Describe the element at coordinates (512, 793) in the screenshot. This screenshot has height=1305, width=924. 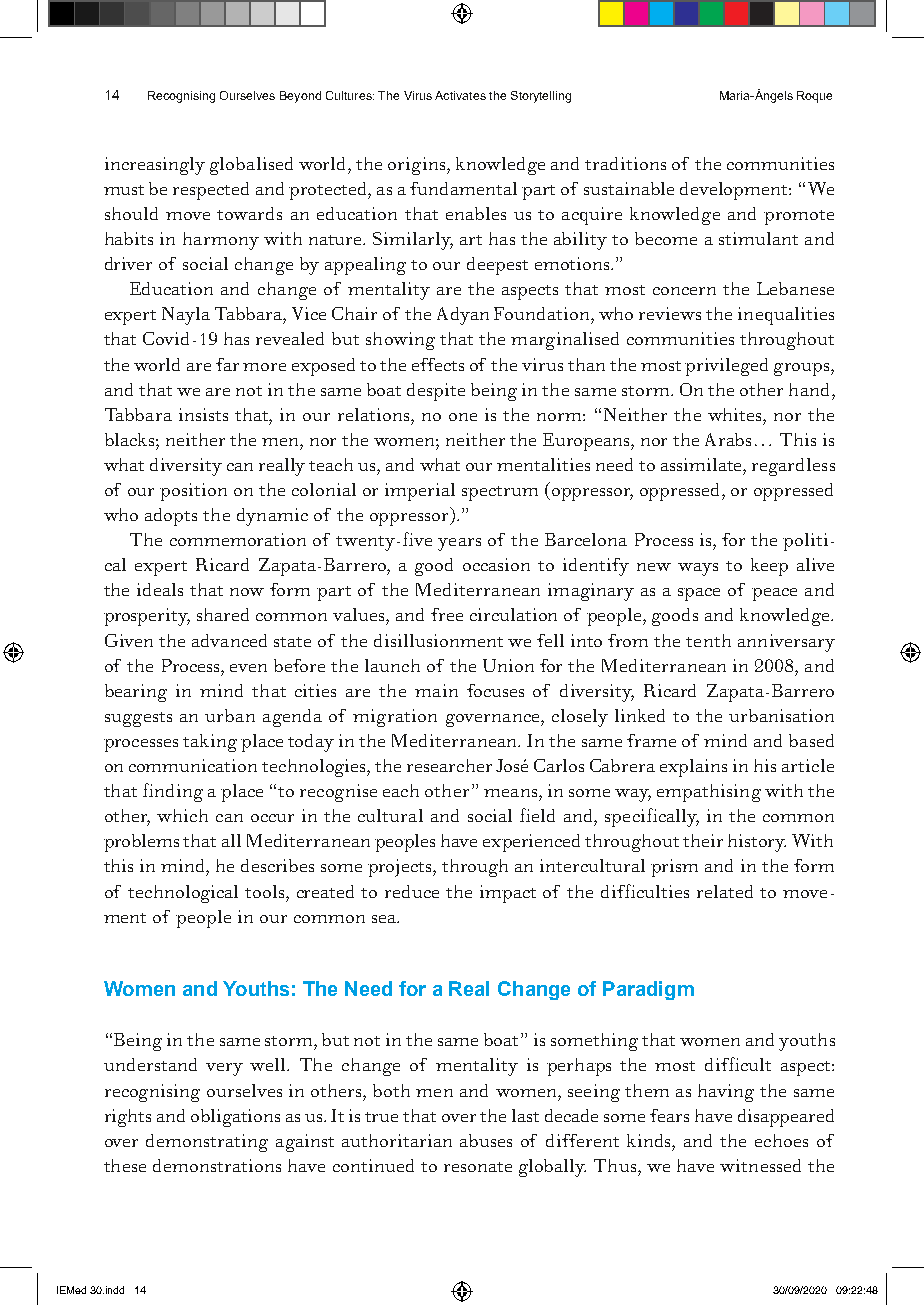
I see `means` at that location.
